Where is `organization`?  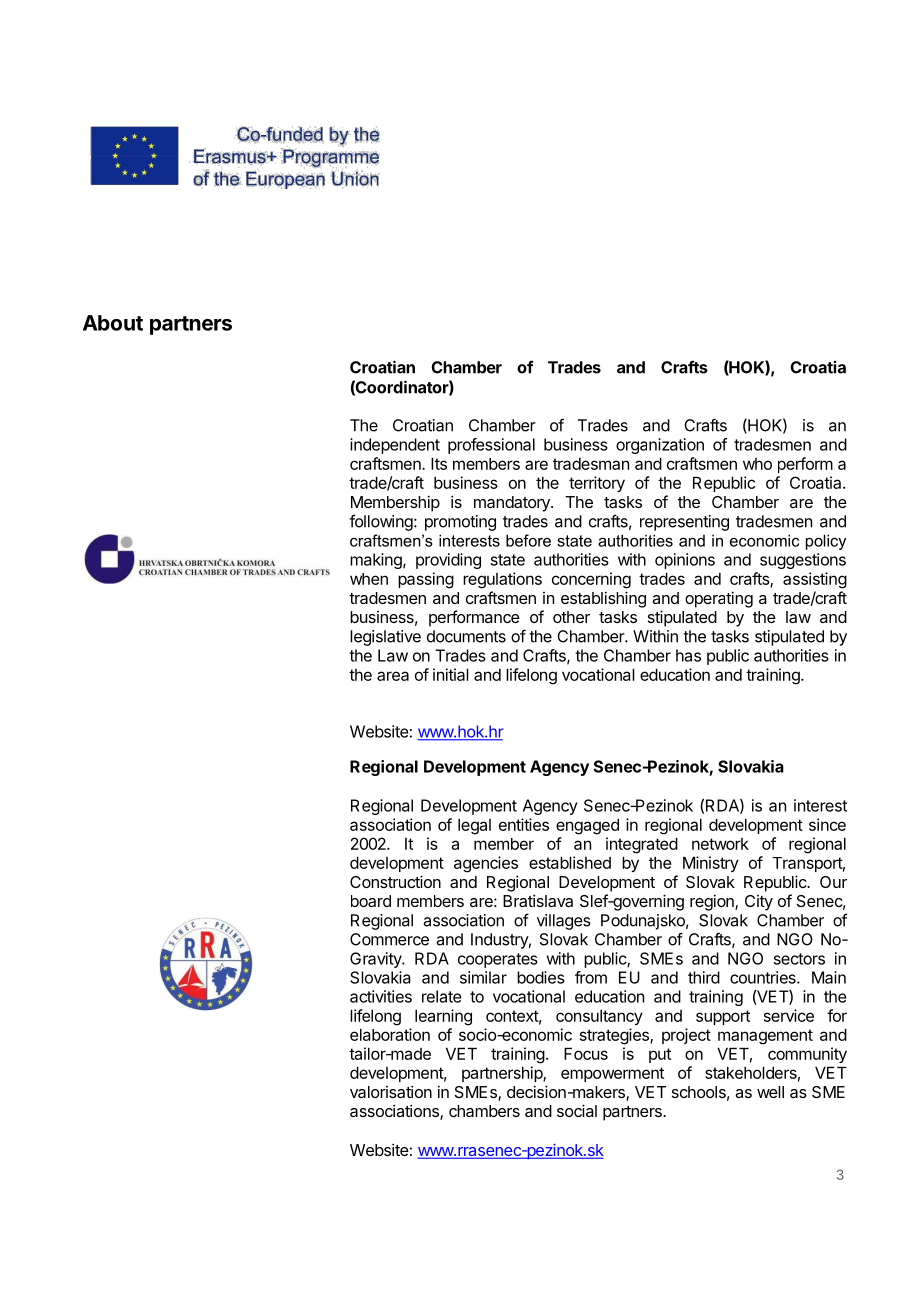
organization is located at coordinates (660, 446).
